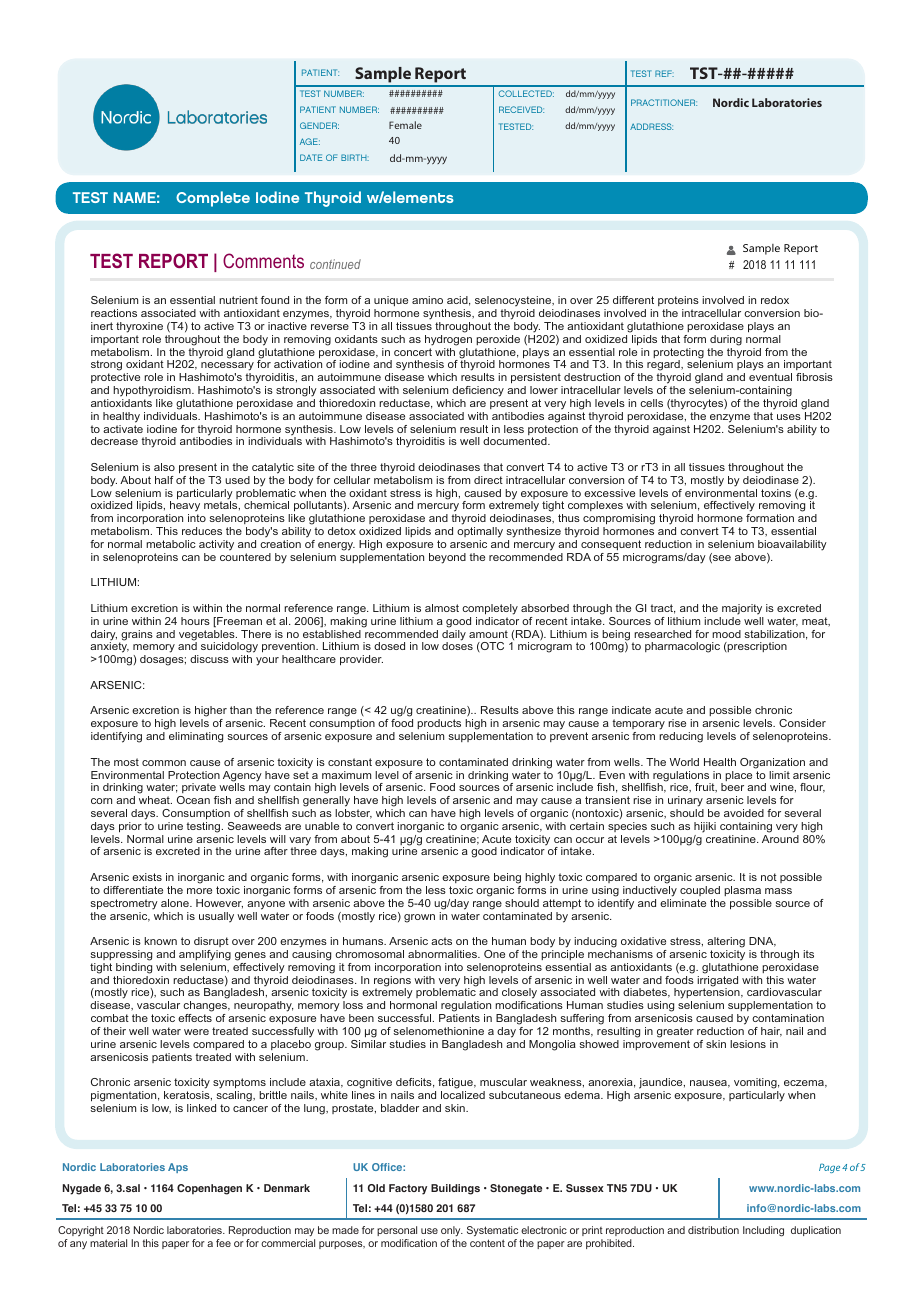 The width and height of the screenshot is (924, 1308). What do you see at coordinates (454, 636) in the screenshot?
I see `daily` at bounding box center [454, 636].
